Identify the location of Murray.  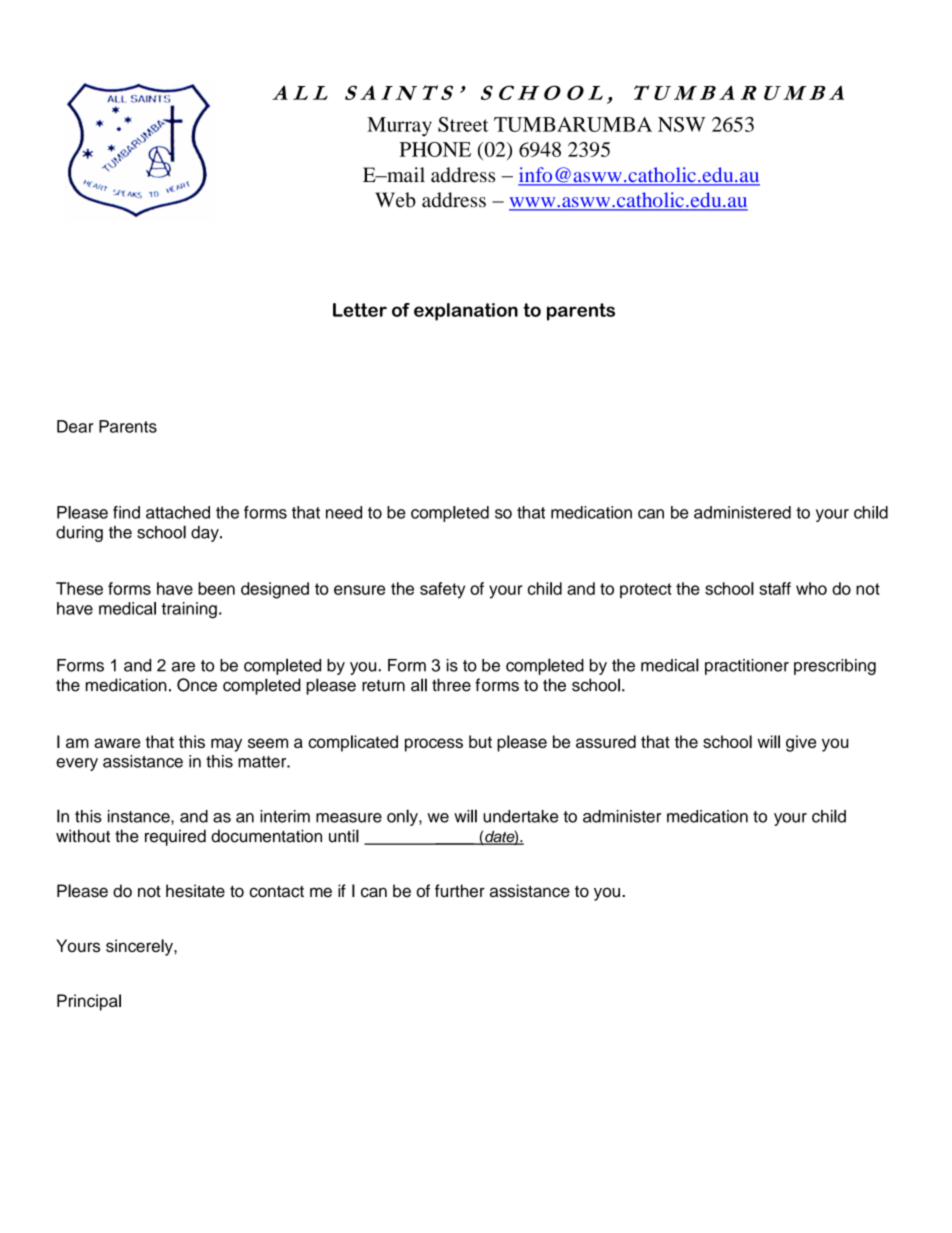
(399, 127).
